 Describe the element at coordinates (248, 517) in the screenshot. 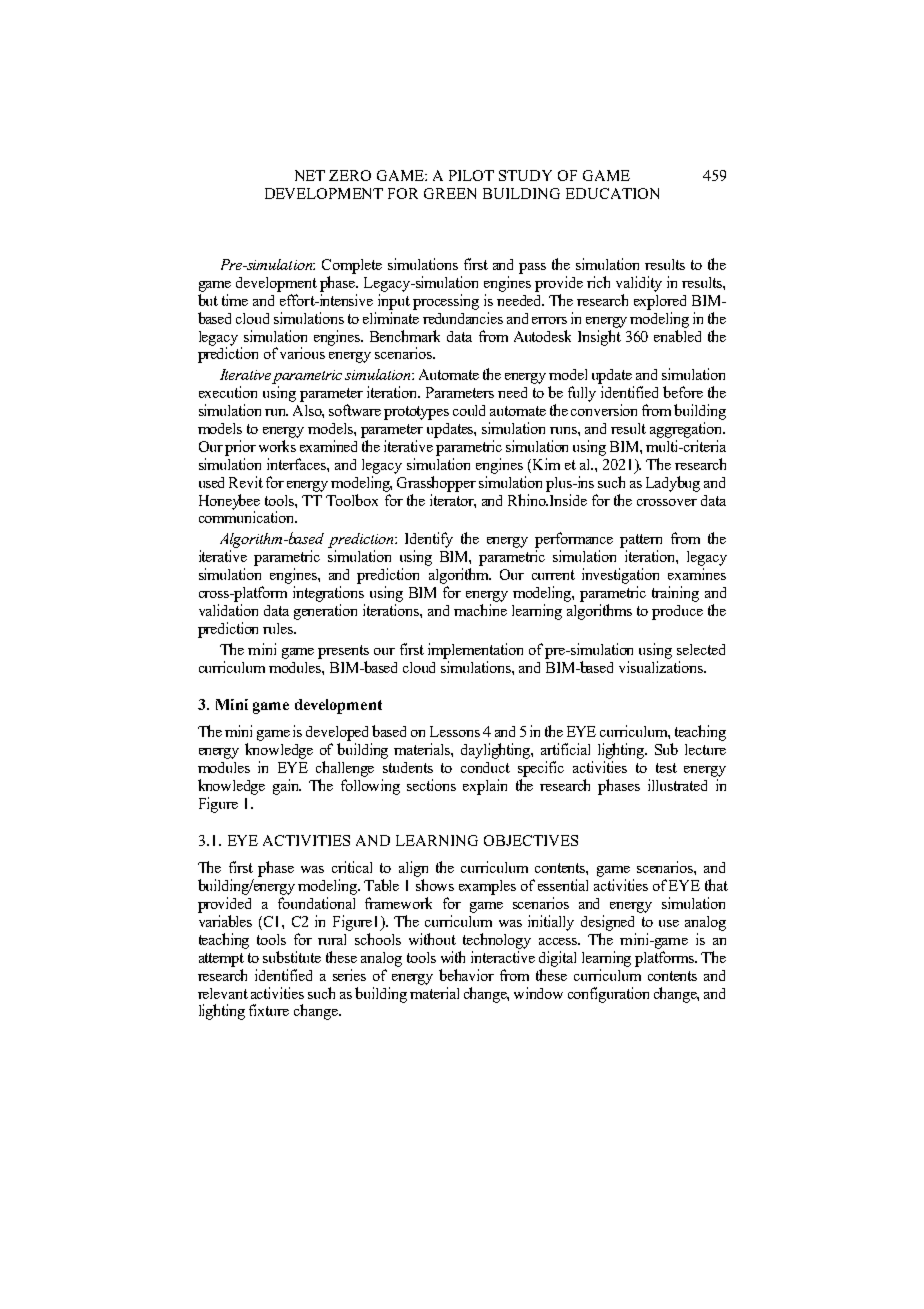

I see `communication` at that location.
